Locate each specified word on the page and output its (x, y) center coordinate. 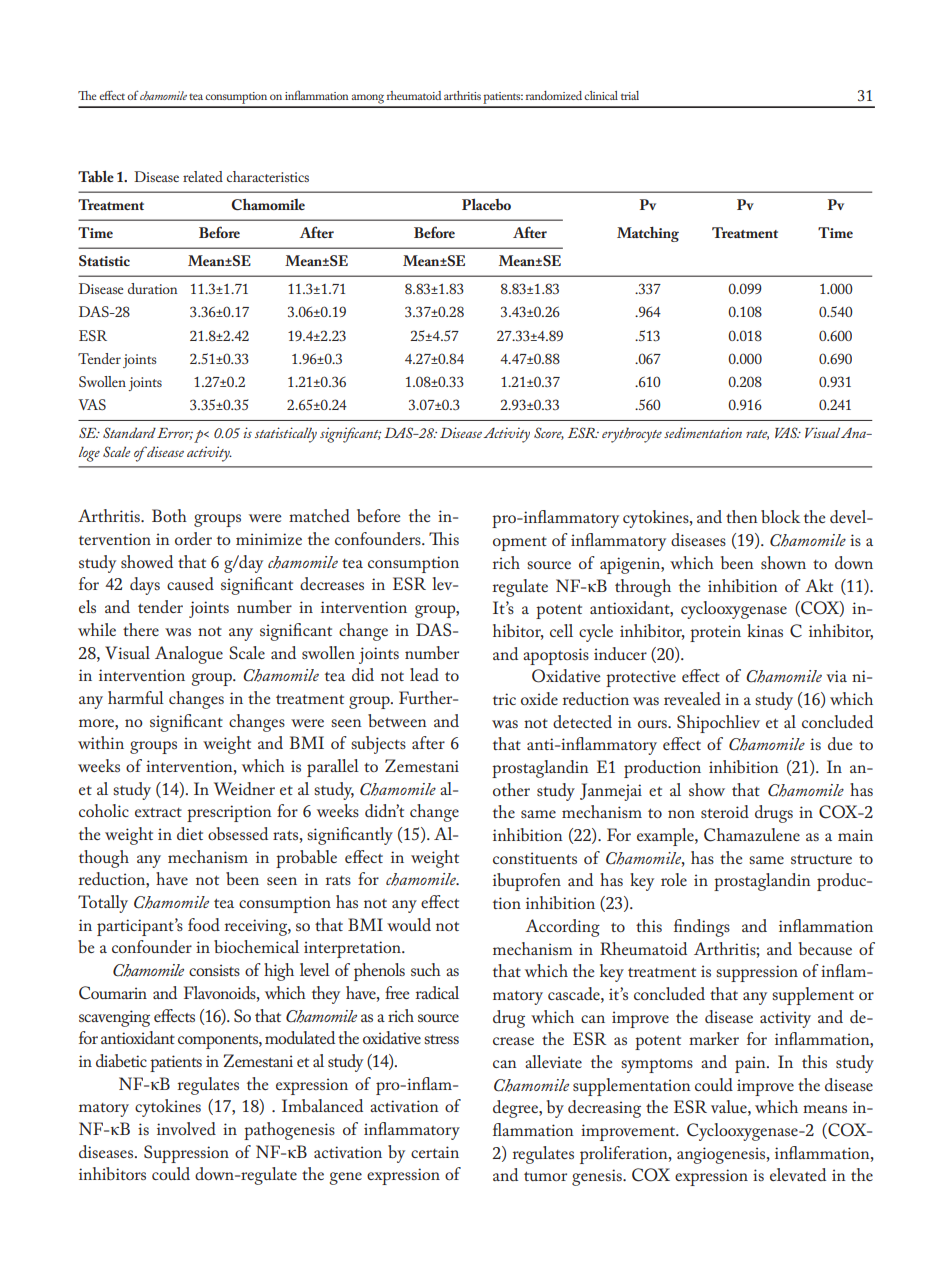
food (204, 924)
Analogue (189, 655)
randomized (554, 95)
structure (821, 859)
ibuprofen (527, 882)
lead (424, 674)
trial (630, 95)
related (203, 176)
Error (175, 434)
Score (549, 433)
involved (186, 1128)
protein (715, 633)
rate (757, 435)
